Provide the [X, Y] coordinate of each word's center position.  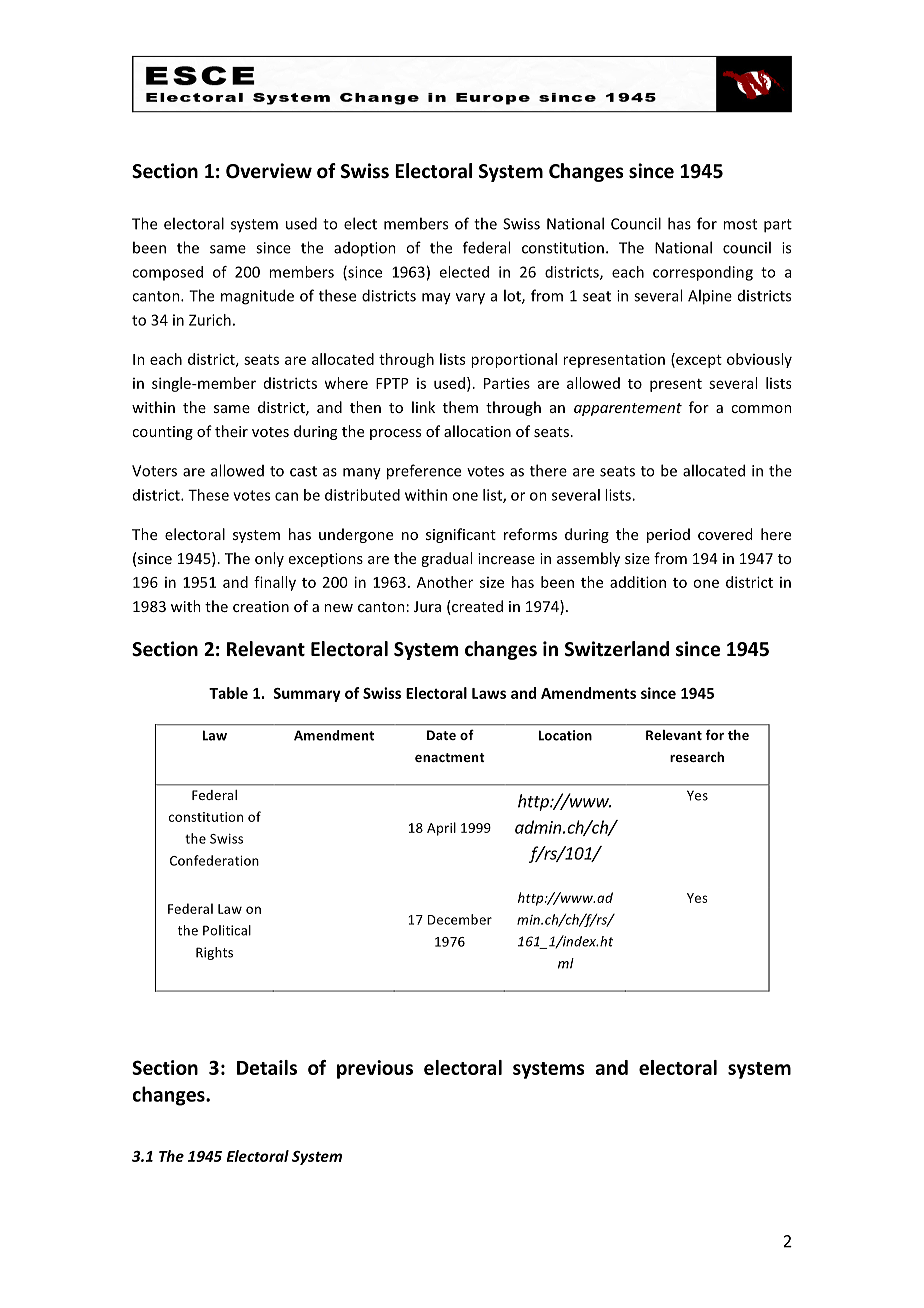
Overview [269, 171]
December [460, 919]
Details [267, 1067]
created [476, 607]
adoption [365, 249]
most [740, 224]
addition [638, 582]
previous [375, 1069]
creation [261, 606]
